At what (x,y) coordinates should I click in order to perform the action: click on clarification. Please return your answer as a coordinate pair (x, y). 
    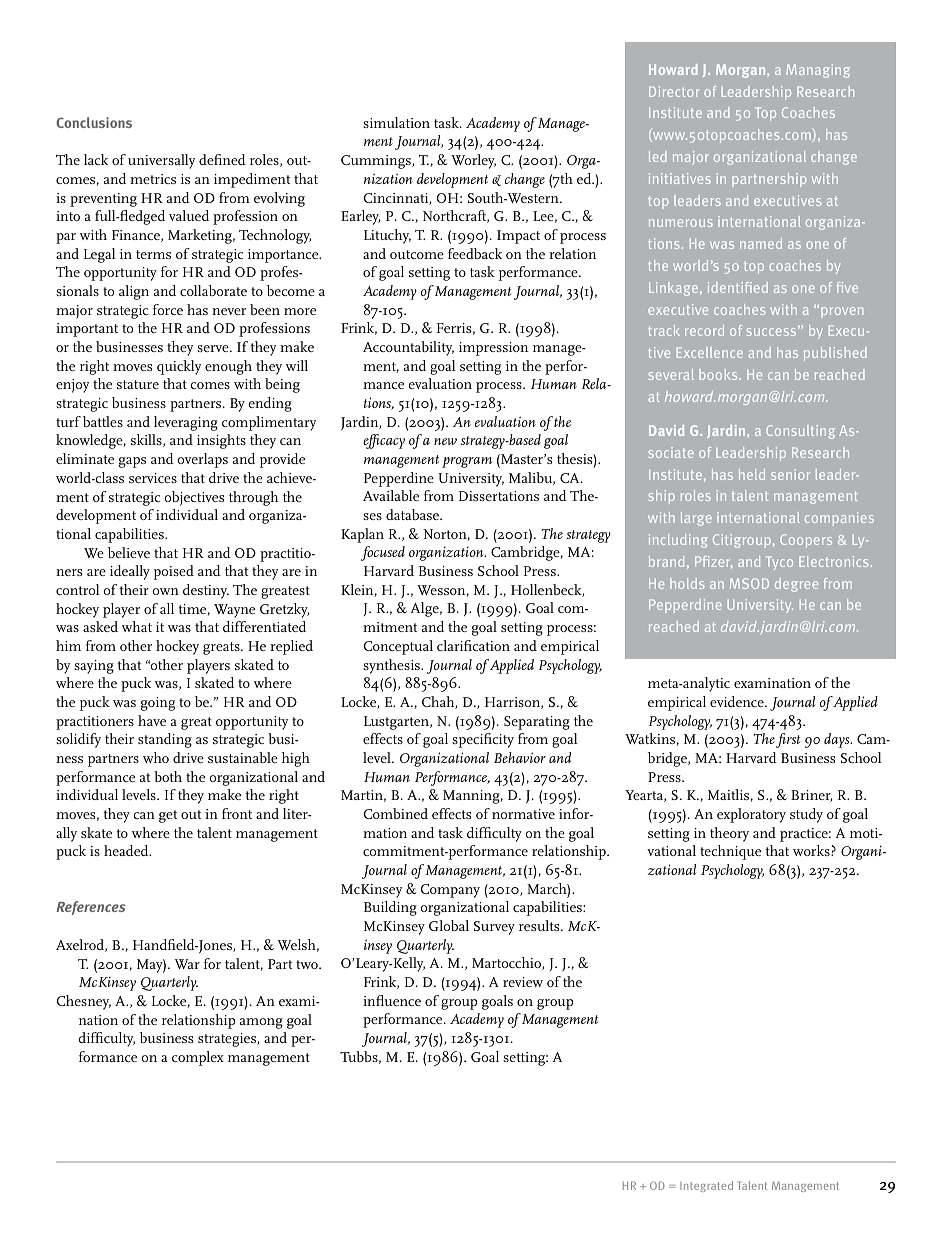
    Looking at the image, I should click on (473, 645).
